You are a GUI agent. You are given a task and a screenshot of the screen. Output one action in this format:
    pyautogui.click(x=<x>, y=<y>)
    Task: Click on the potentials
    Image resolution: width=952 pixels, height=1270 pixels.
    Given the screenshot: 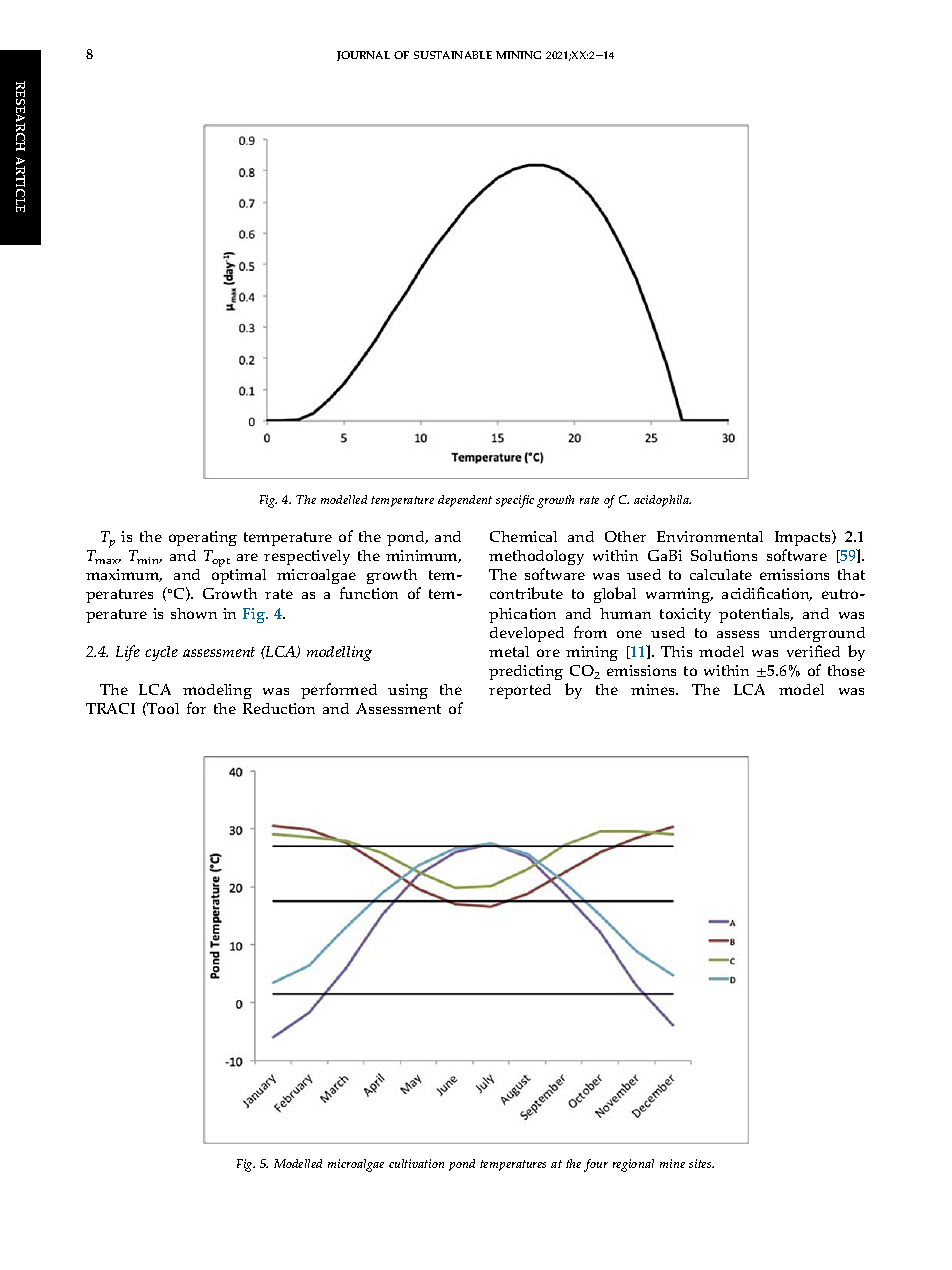 What is the action you would take?
    pyautogui.click(x=756, y=615)
